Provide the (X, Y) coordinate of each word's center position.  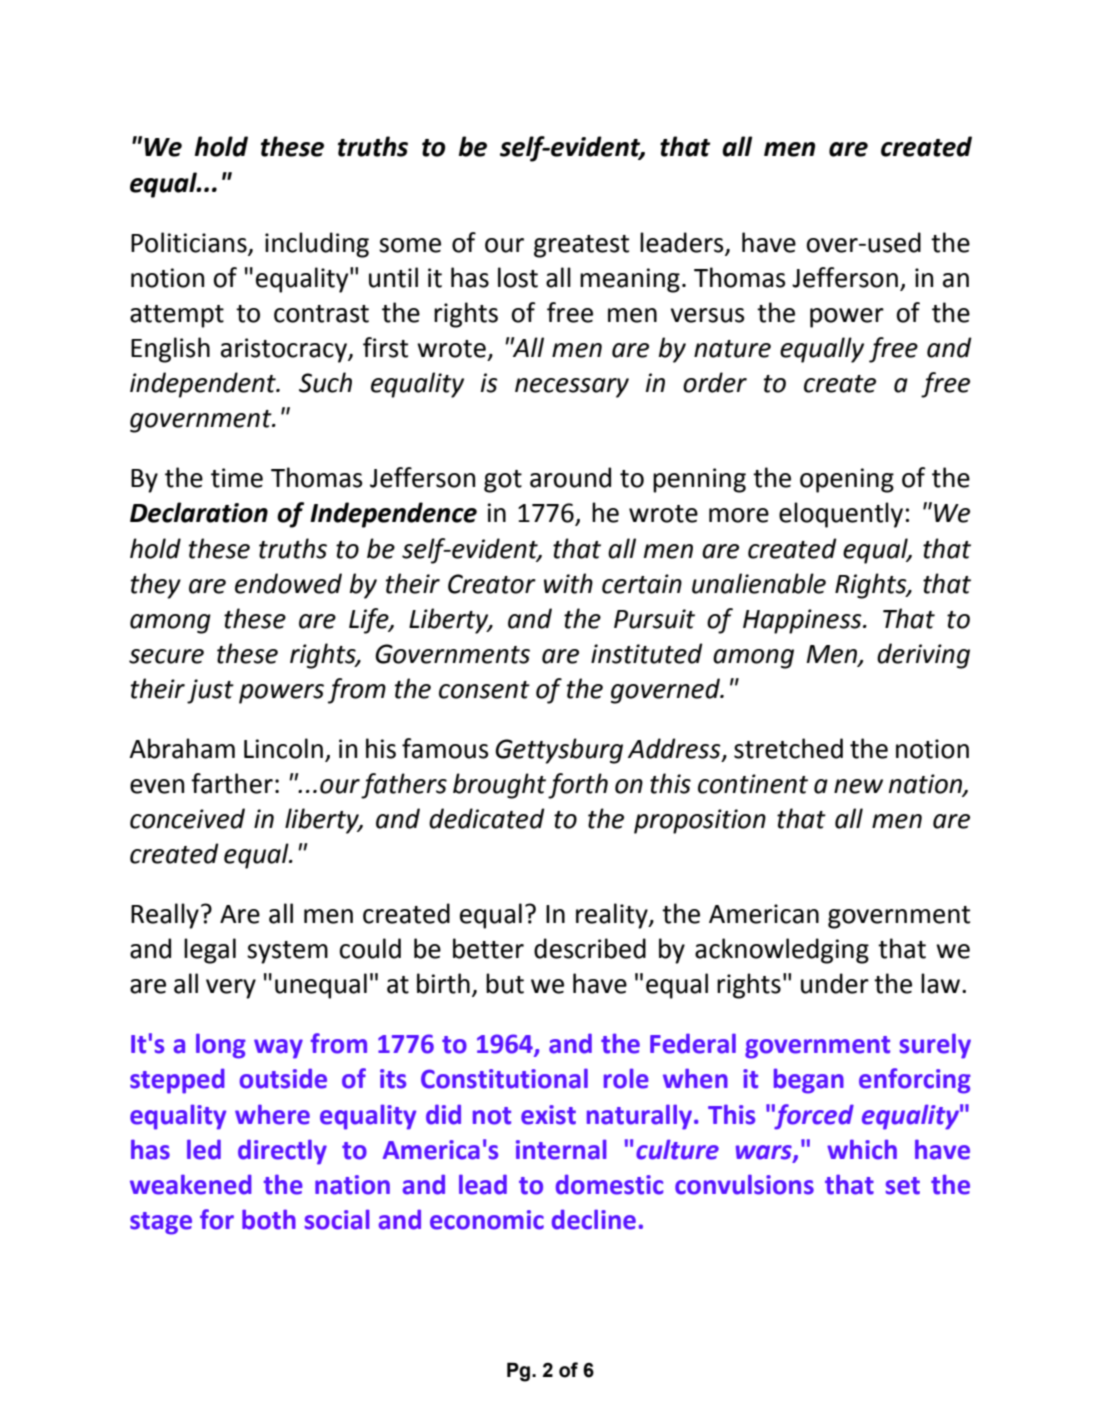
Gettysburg (559, 751)
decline (594, 1219)
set (903, 1186)
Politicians (189, 242)
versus (708, 315)
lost (518, 277)
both (269, 1219)
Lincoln (283, 748)
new (858, 786)
